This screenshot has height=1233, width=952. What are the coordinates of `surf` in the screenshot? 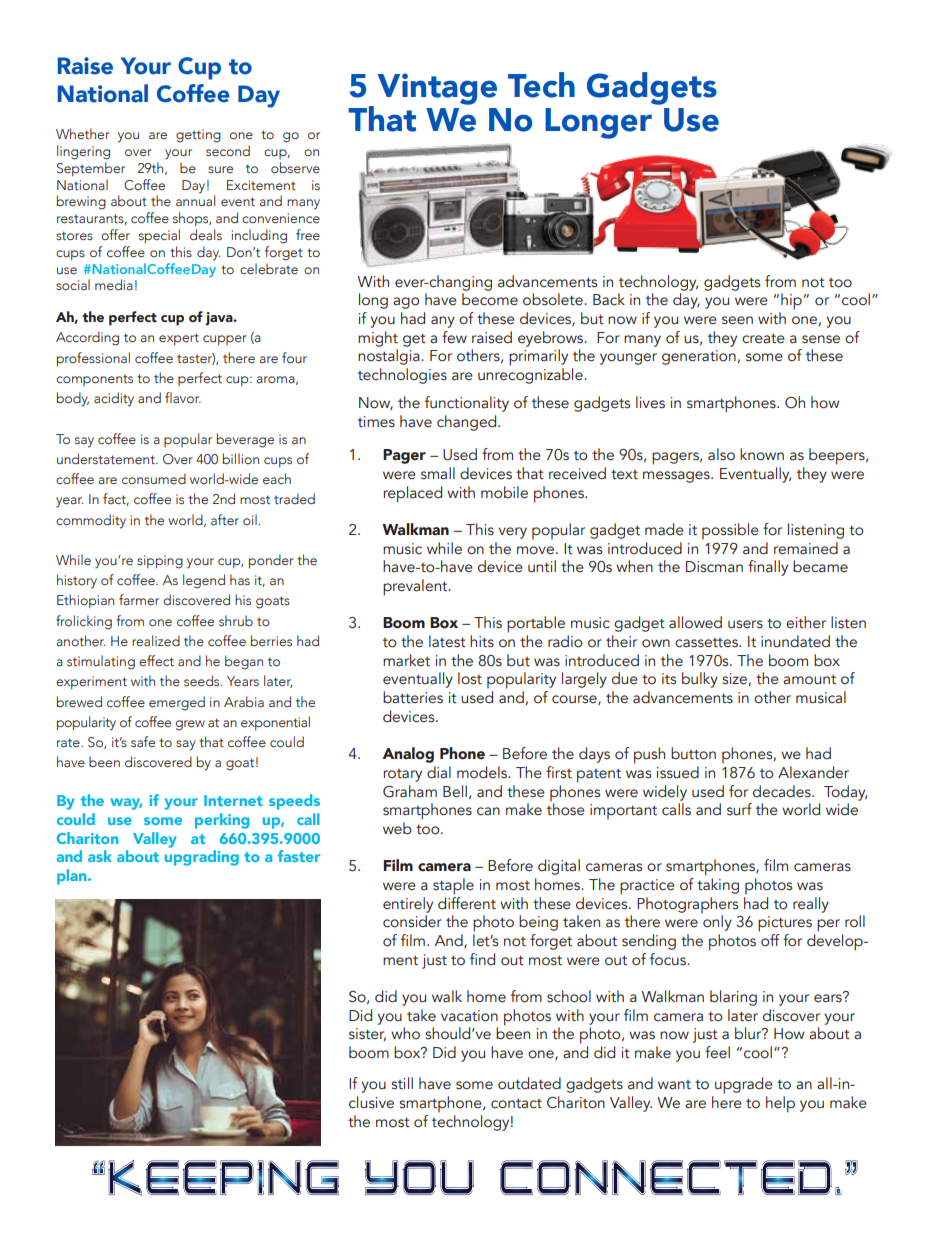 It's located at (739, 809).
